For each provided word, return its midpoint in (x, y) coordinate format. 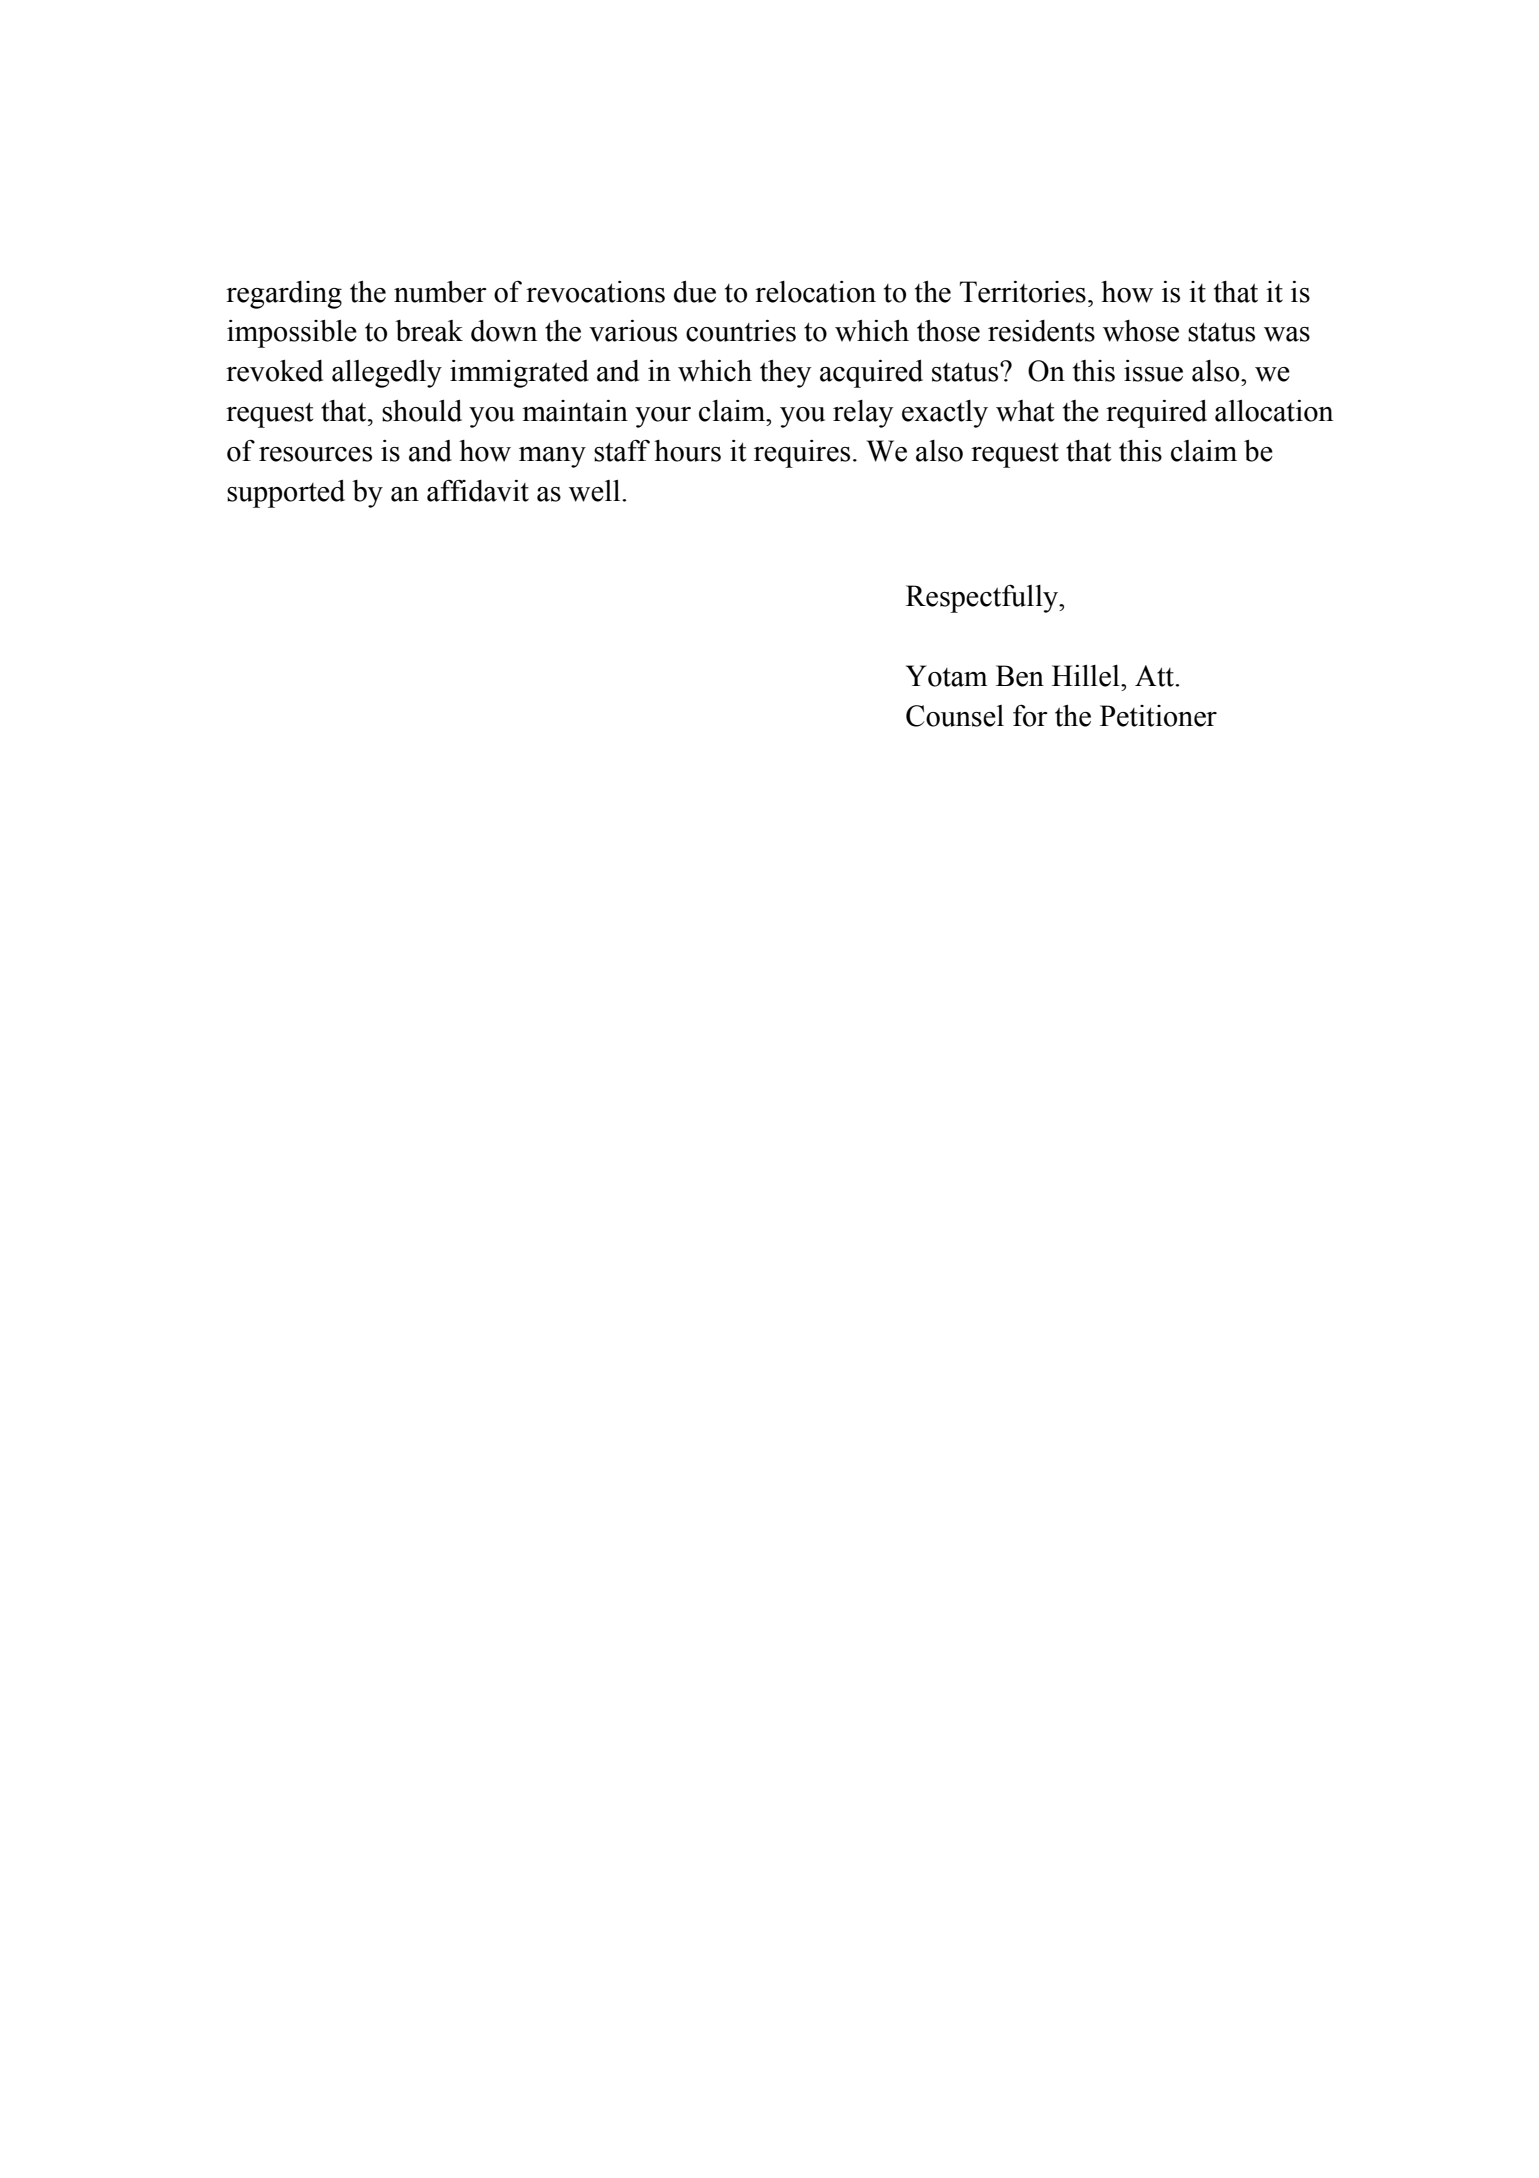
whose (1141, 331)
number (440, 292)
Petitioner (1158, 716)
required (1156, 414)
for (1030, 715)
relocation (815, 292)
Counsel (955, 716)
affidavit (478, 491)
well (596, 491)
